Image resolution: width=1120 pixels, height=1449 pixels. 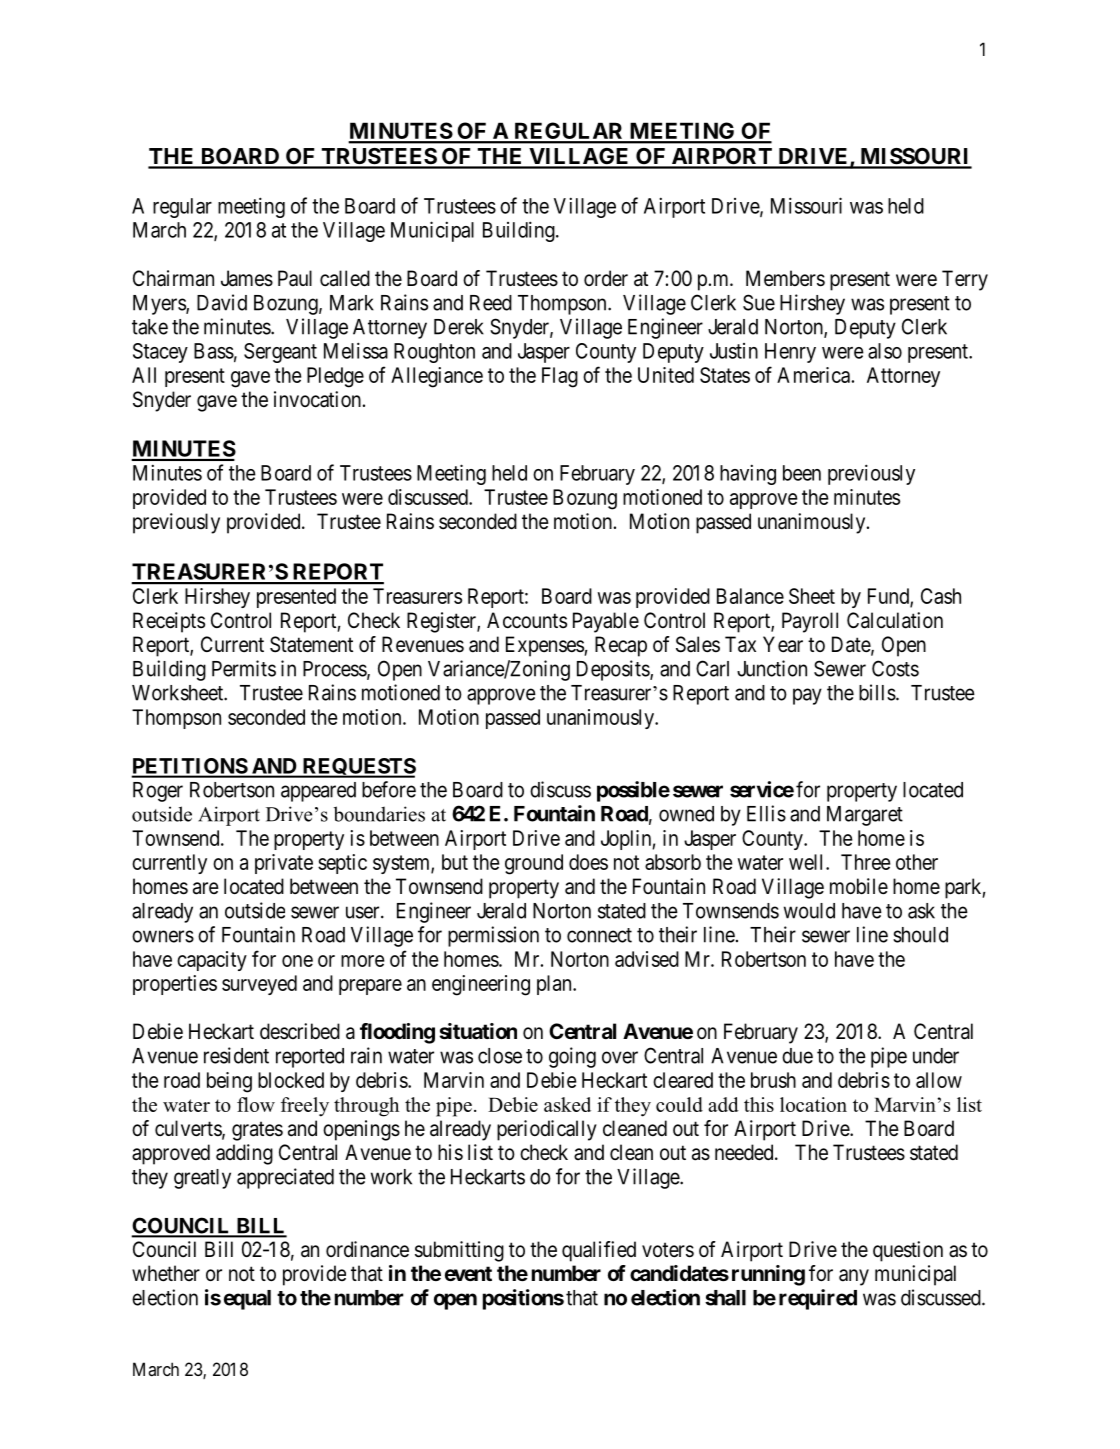 What do you see at coordinates (572, 1057) in the screenshot?
I see `going` at bounding box center [572, 1057].
